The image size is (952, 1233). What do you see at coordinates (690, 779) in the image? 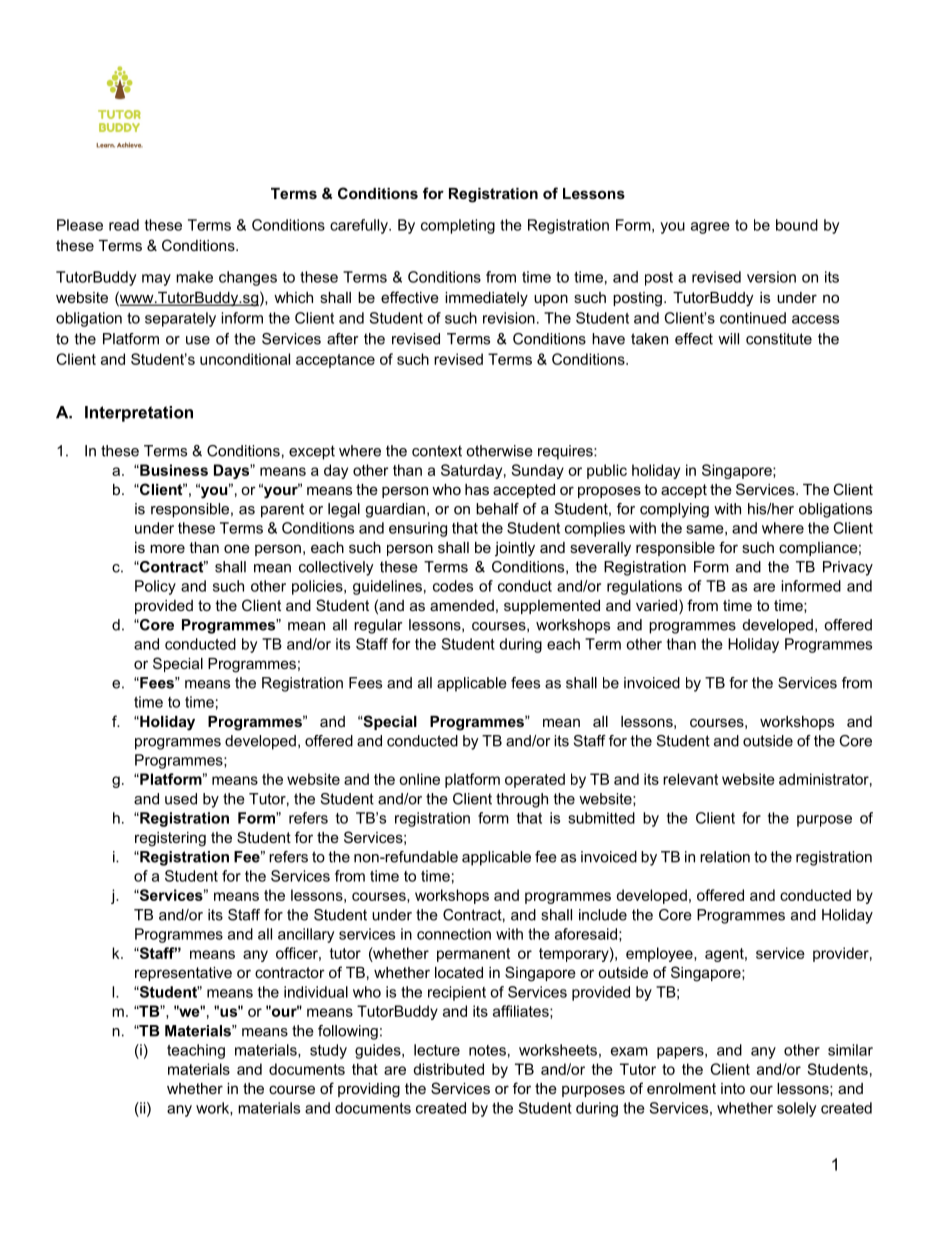
I see `relevant` at bounding box center [690, 779].
